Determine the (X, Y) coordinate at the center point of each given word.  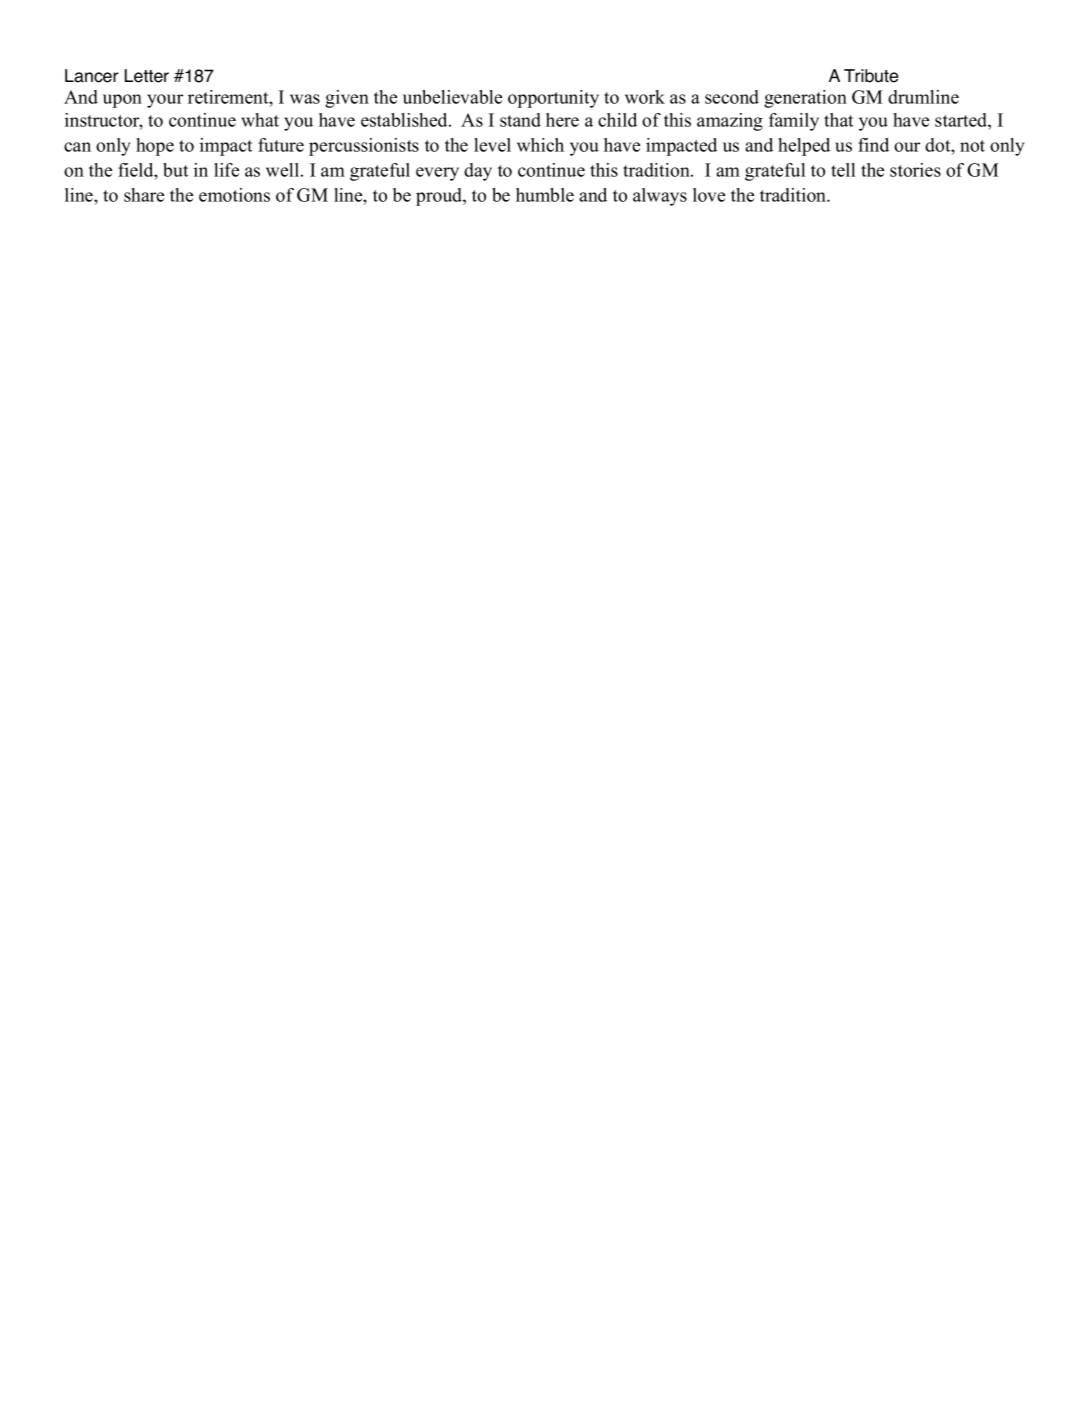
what (260, 120)
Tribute (871, 76)
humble (545, 195)
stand (520, 120)
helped (804, 147)
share (144, 195)
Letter (147, 76)
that (838, 120)
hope (155, 147)
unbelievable (452, 97)
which (540, 145)
